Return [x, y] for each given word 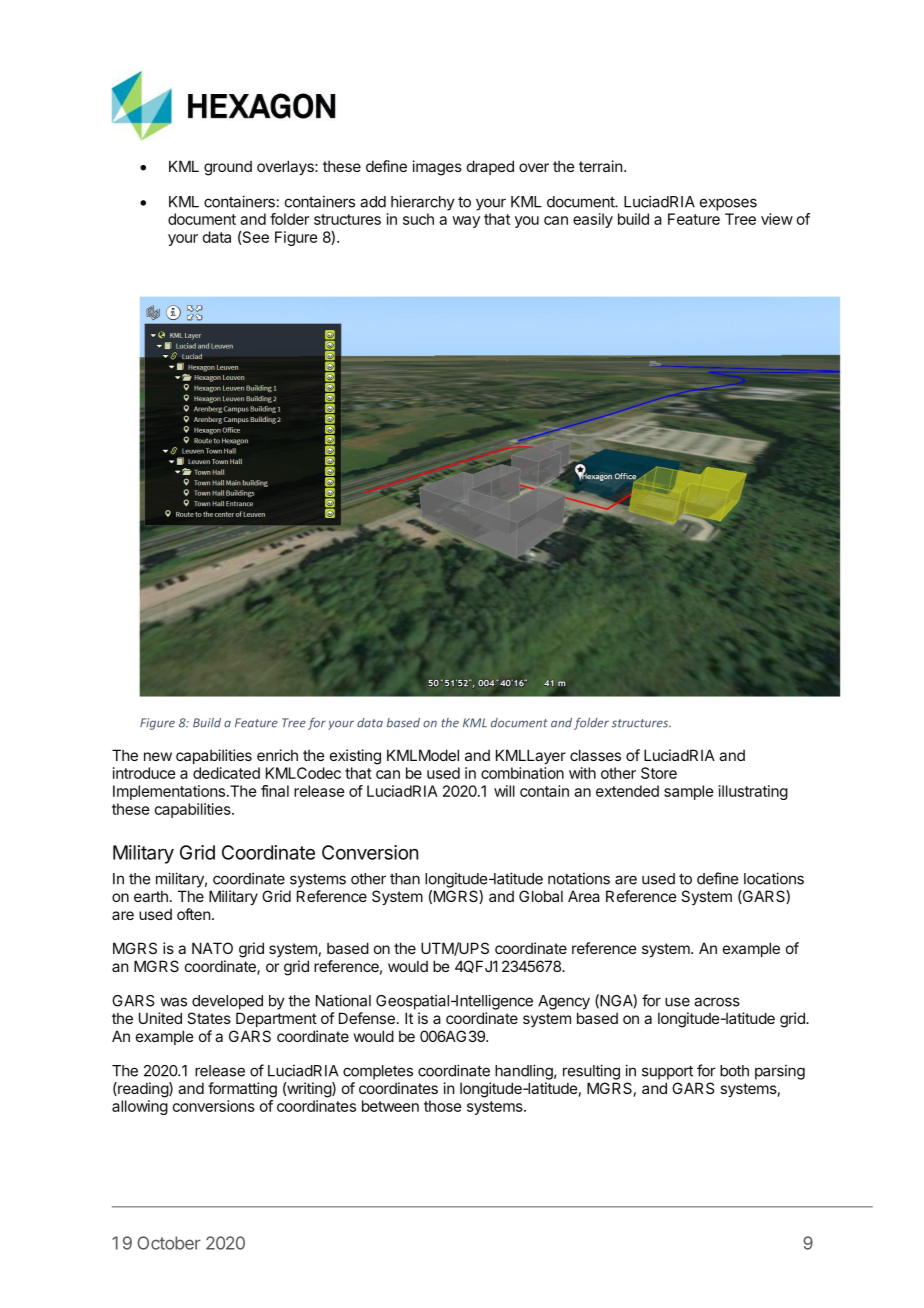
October [169, 1243]
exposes [728, 204]
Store [659, 773]
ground [228, 168]
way [466, 222]
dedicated [226, 773]
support [667, 1072]
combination [522, 773]
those [443, 1106]
